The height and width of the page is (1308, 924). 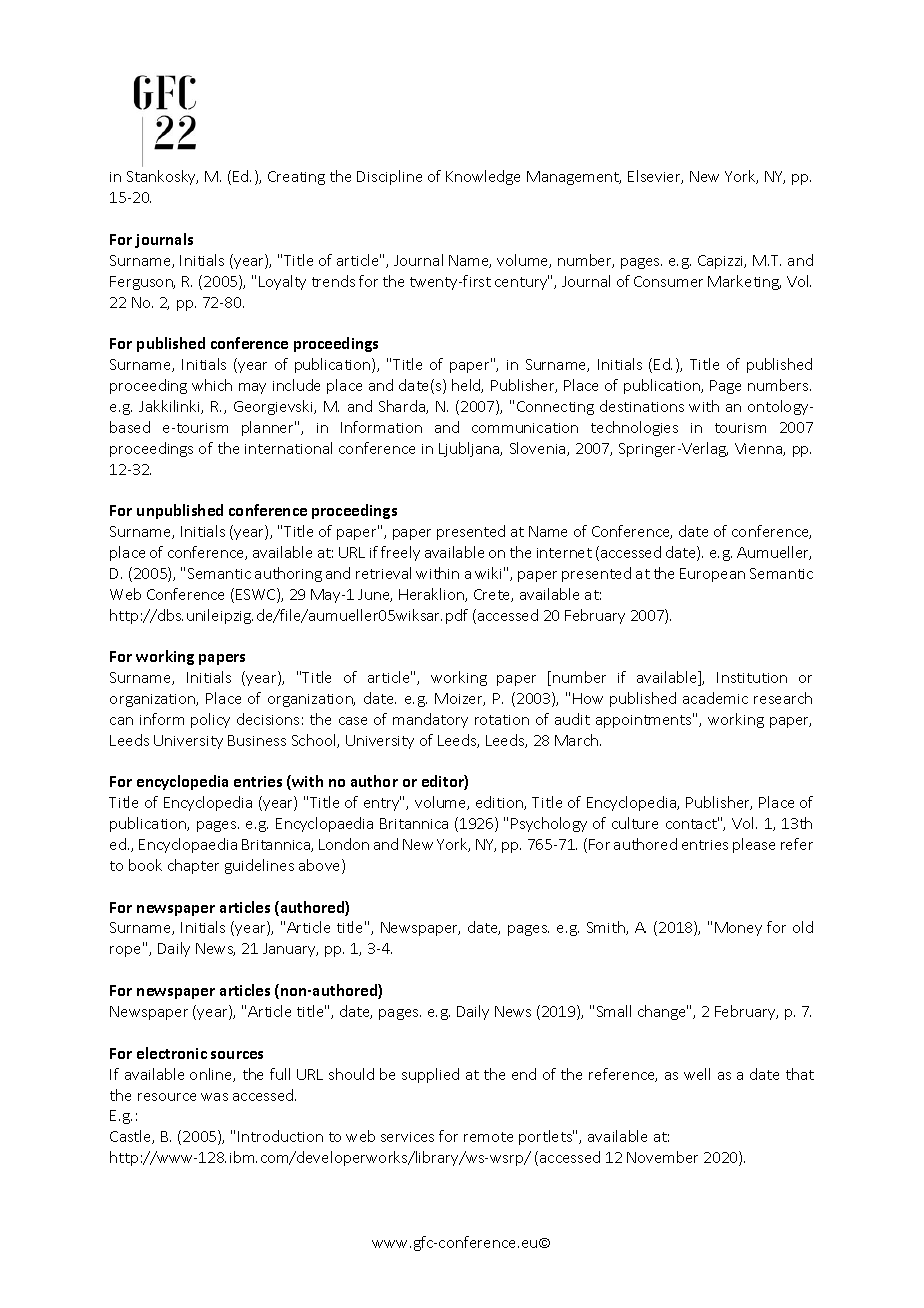 I want to click on remote, so click(x=488, y=1137).
